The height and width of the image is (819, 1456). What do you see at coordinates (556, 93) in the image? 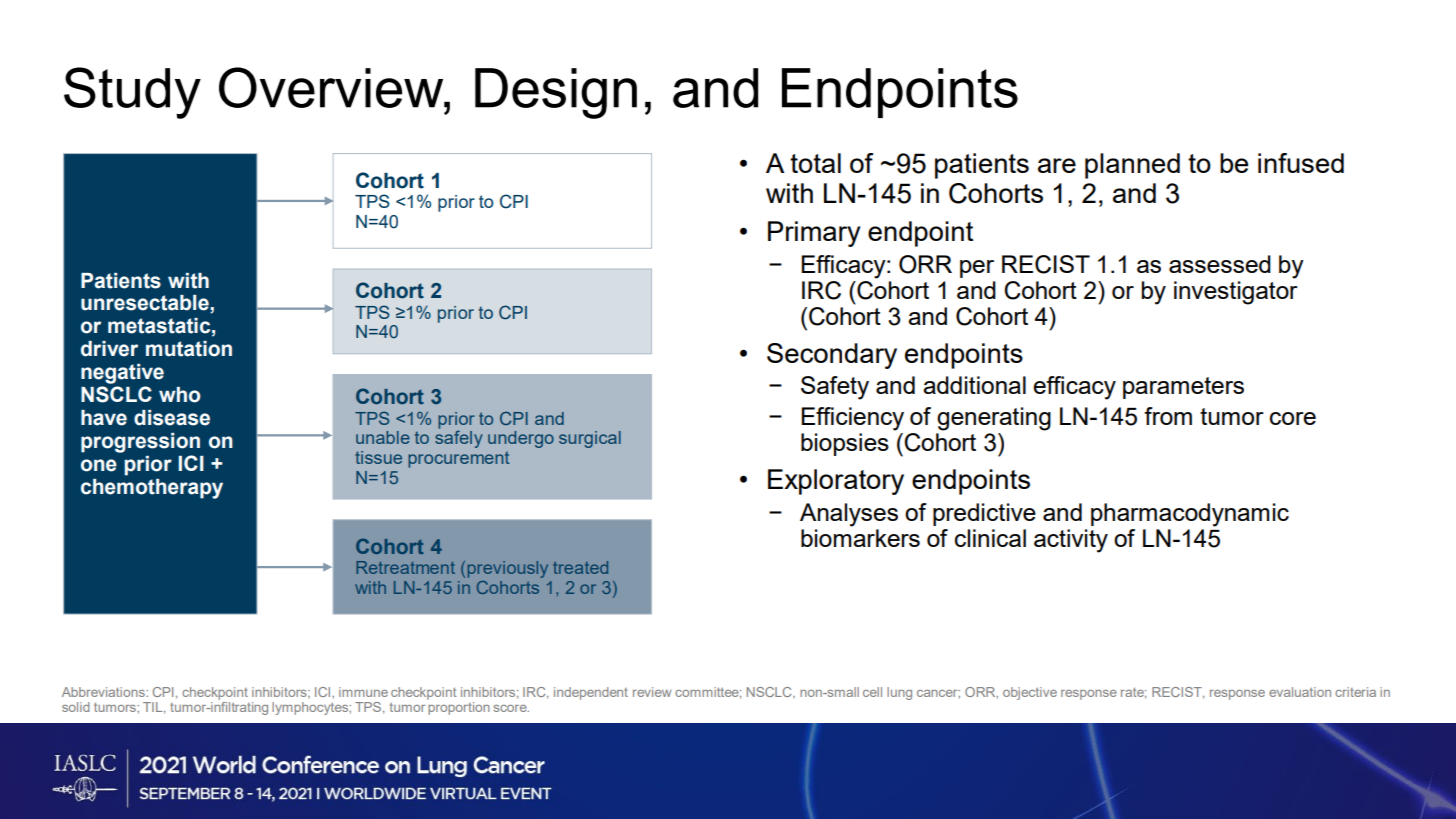
I see `Design` at bounding box center [556, 93].
